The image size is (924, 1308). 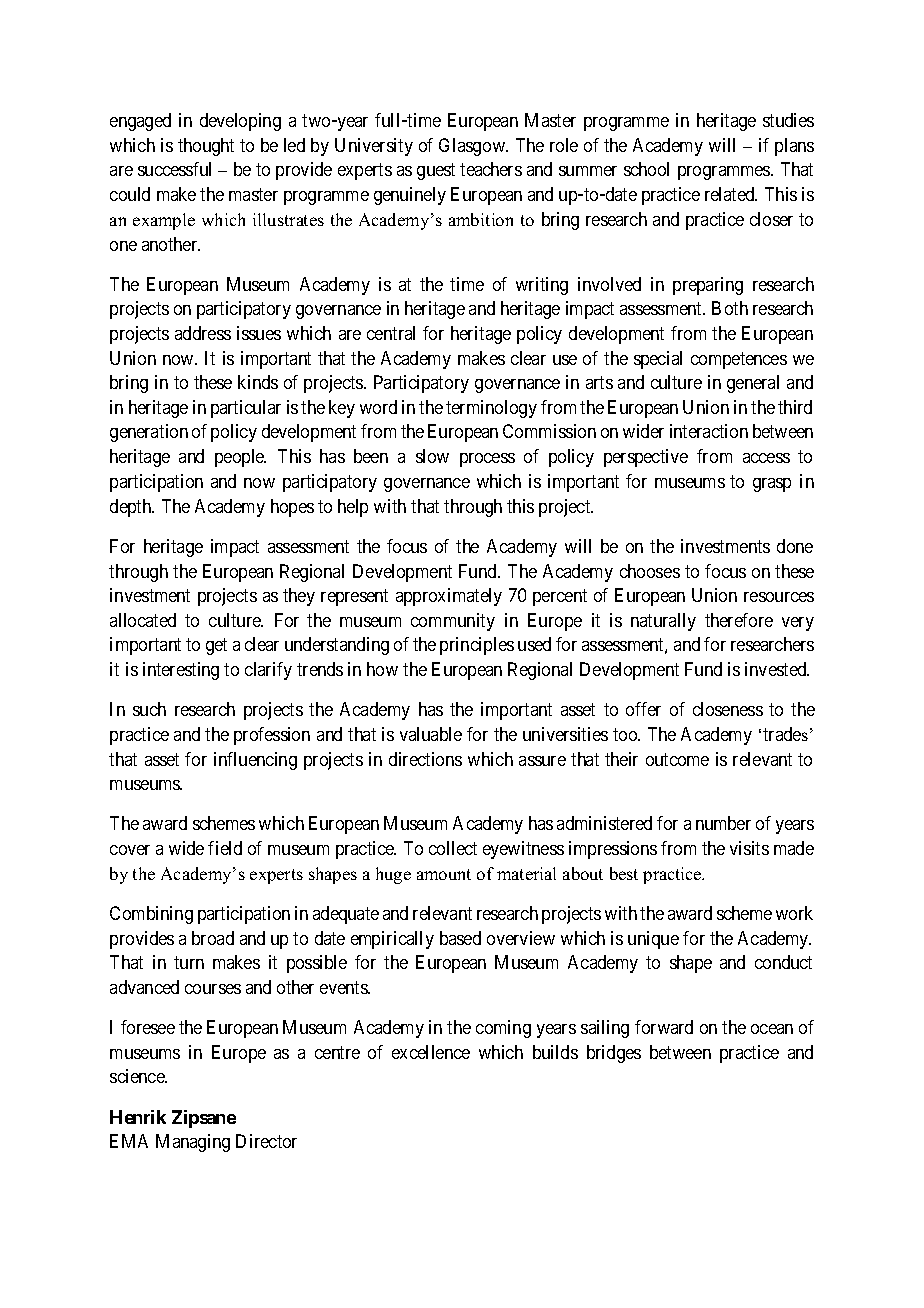 What do you see at coordinates (193, 1143) in the screenshot?
I see `Managing` at bounding box center [193, 1143].
